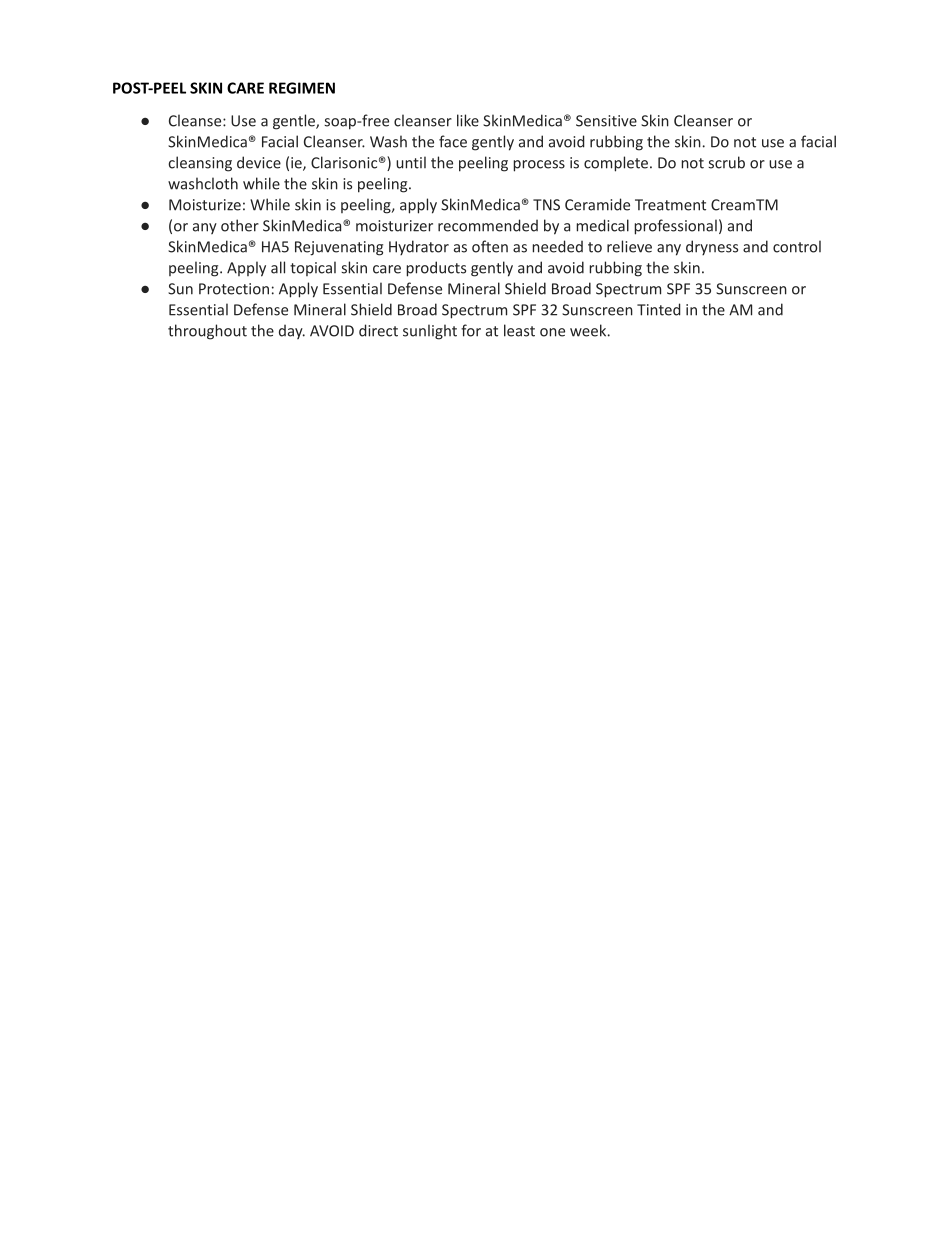 The height and width of the screenshot is (1233, 952). Describe the element at coordinates (659, 309) in the screenshot. I see `Tinted` at that location.
